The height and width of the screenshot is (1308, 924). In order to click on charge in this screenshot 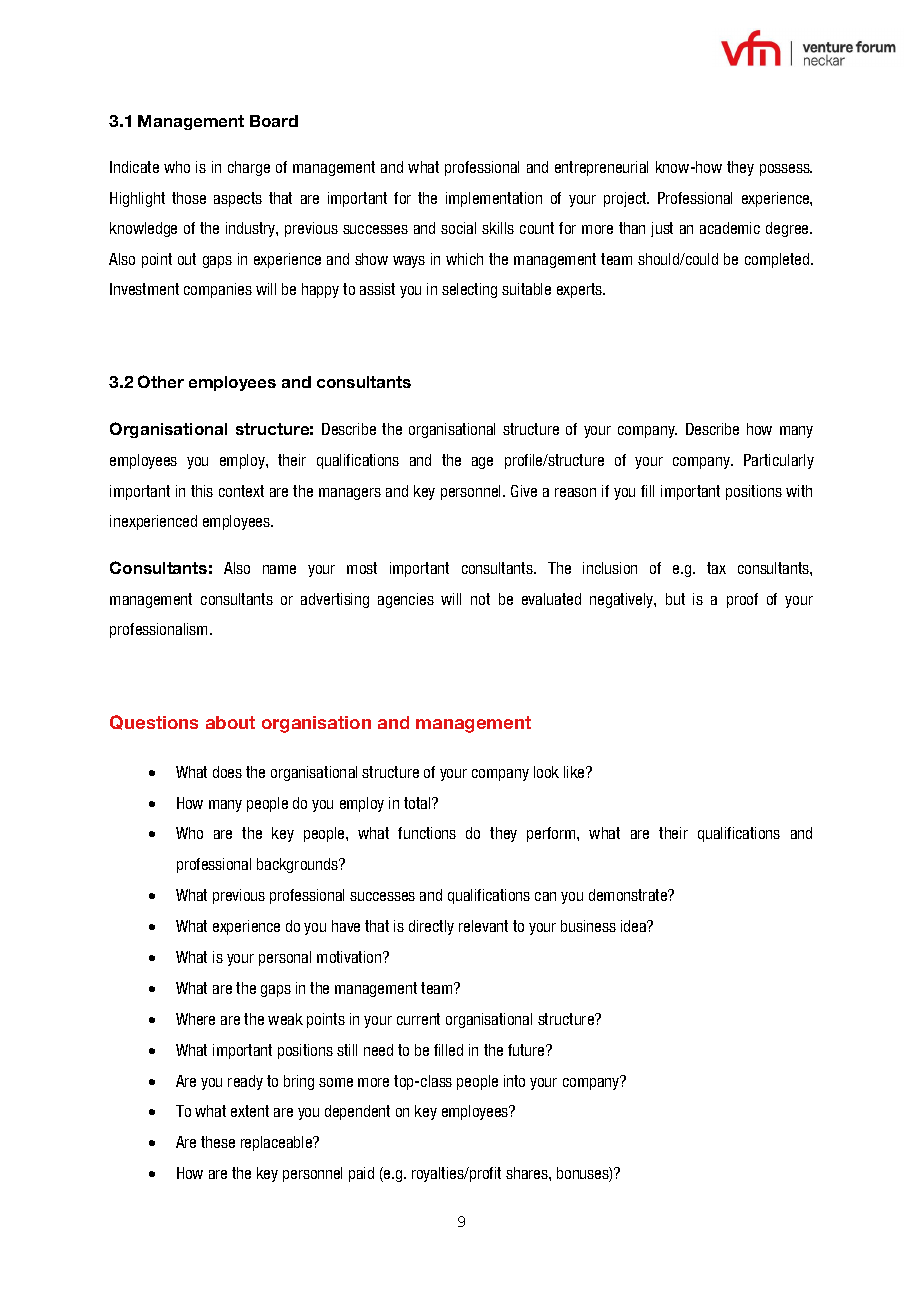, I will do `click(249, 168)`.
